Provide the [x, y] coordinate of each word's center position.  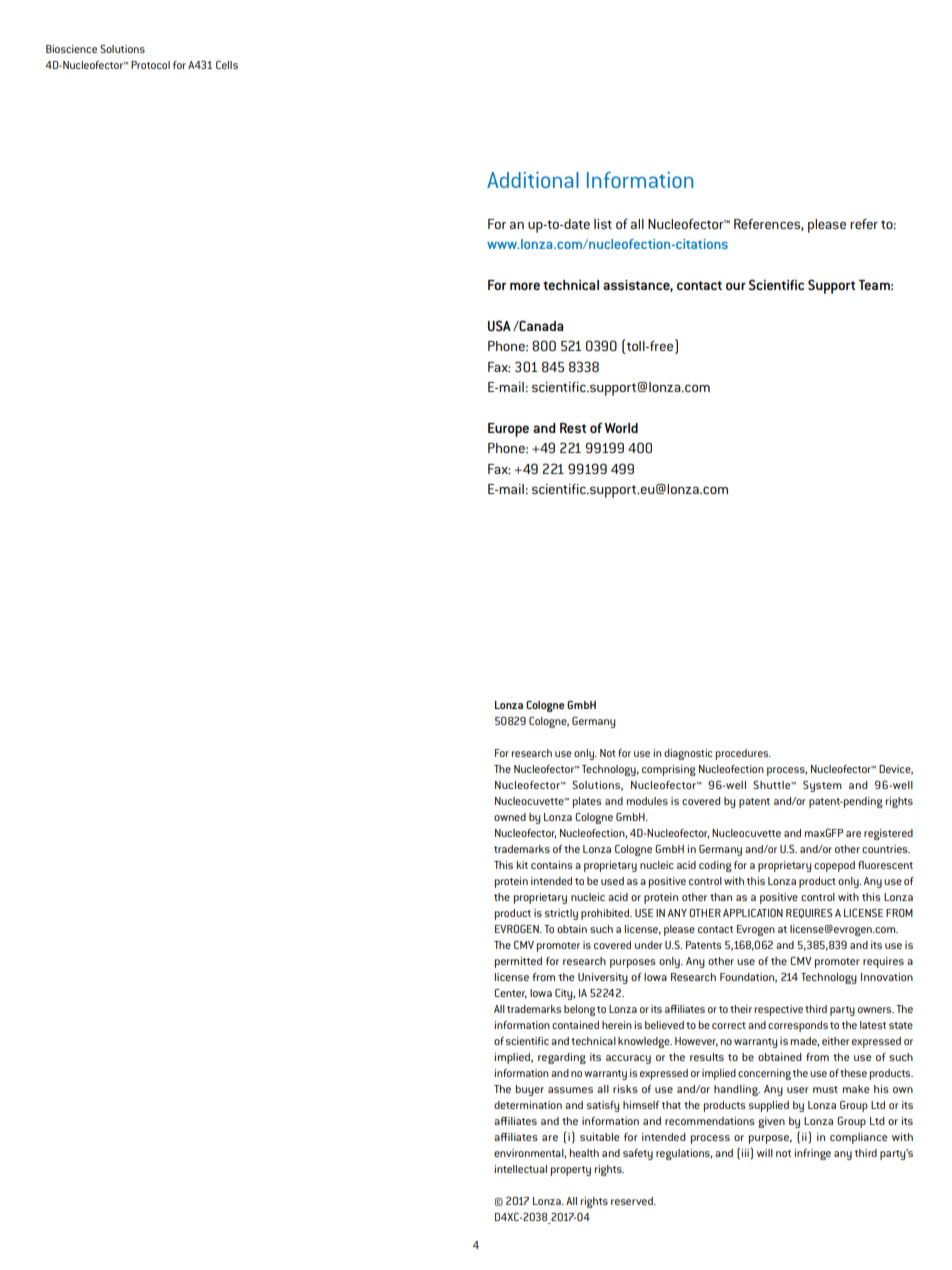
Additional [533, 180]
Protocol [150, 65]
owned [510, 817]
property [571, 1171]
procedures [743, 754]
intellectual [520, 1169]
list [603, 224]
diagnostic [688, 754]
